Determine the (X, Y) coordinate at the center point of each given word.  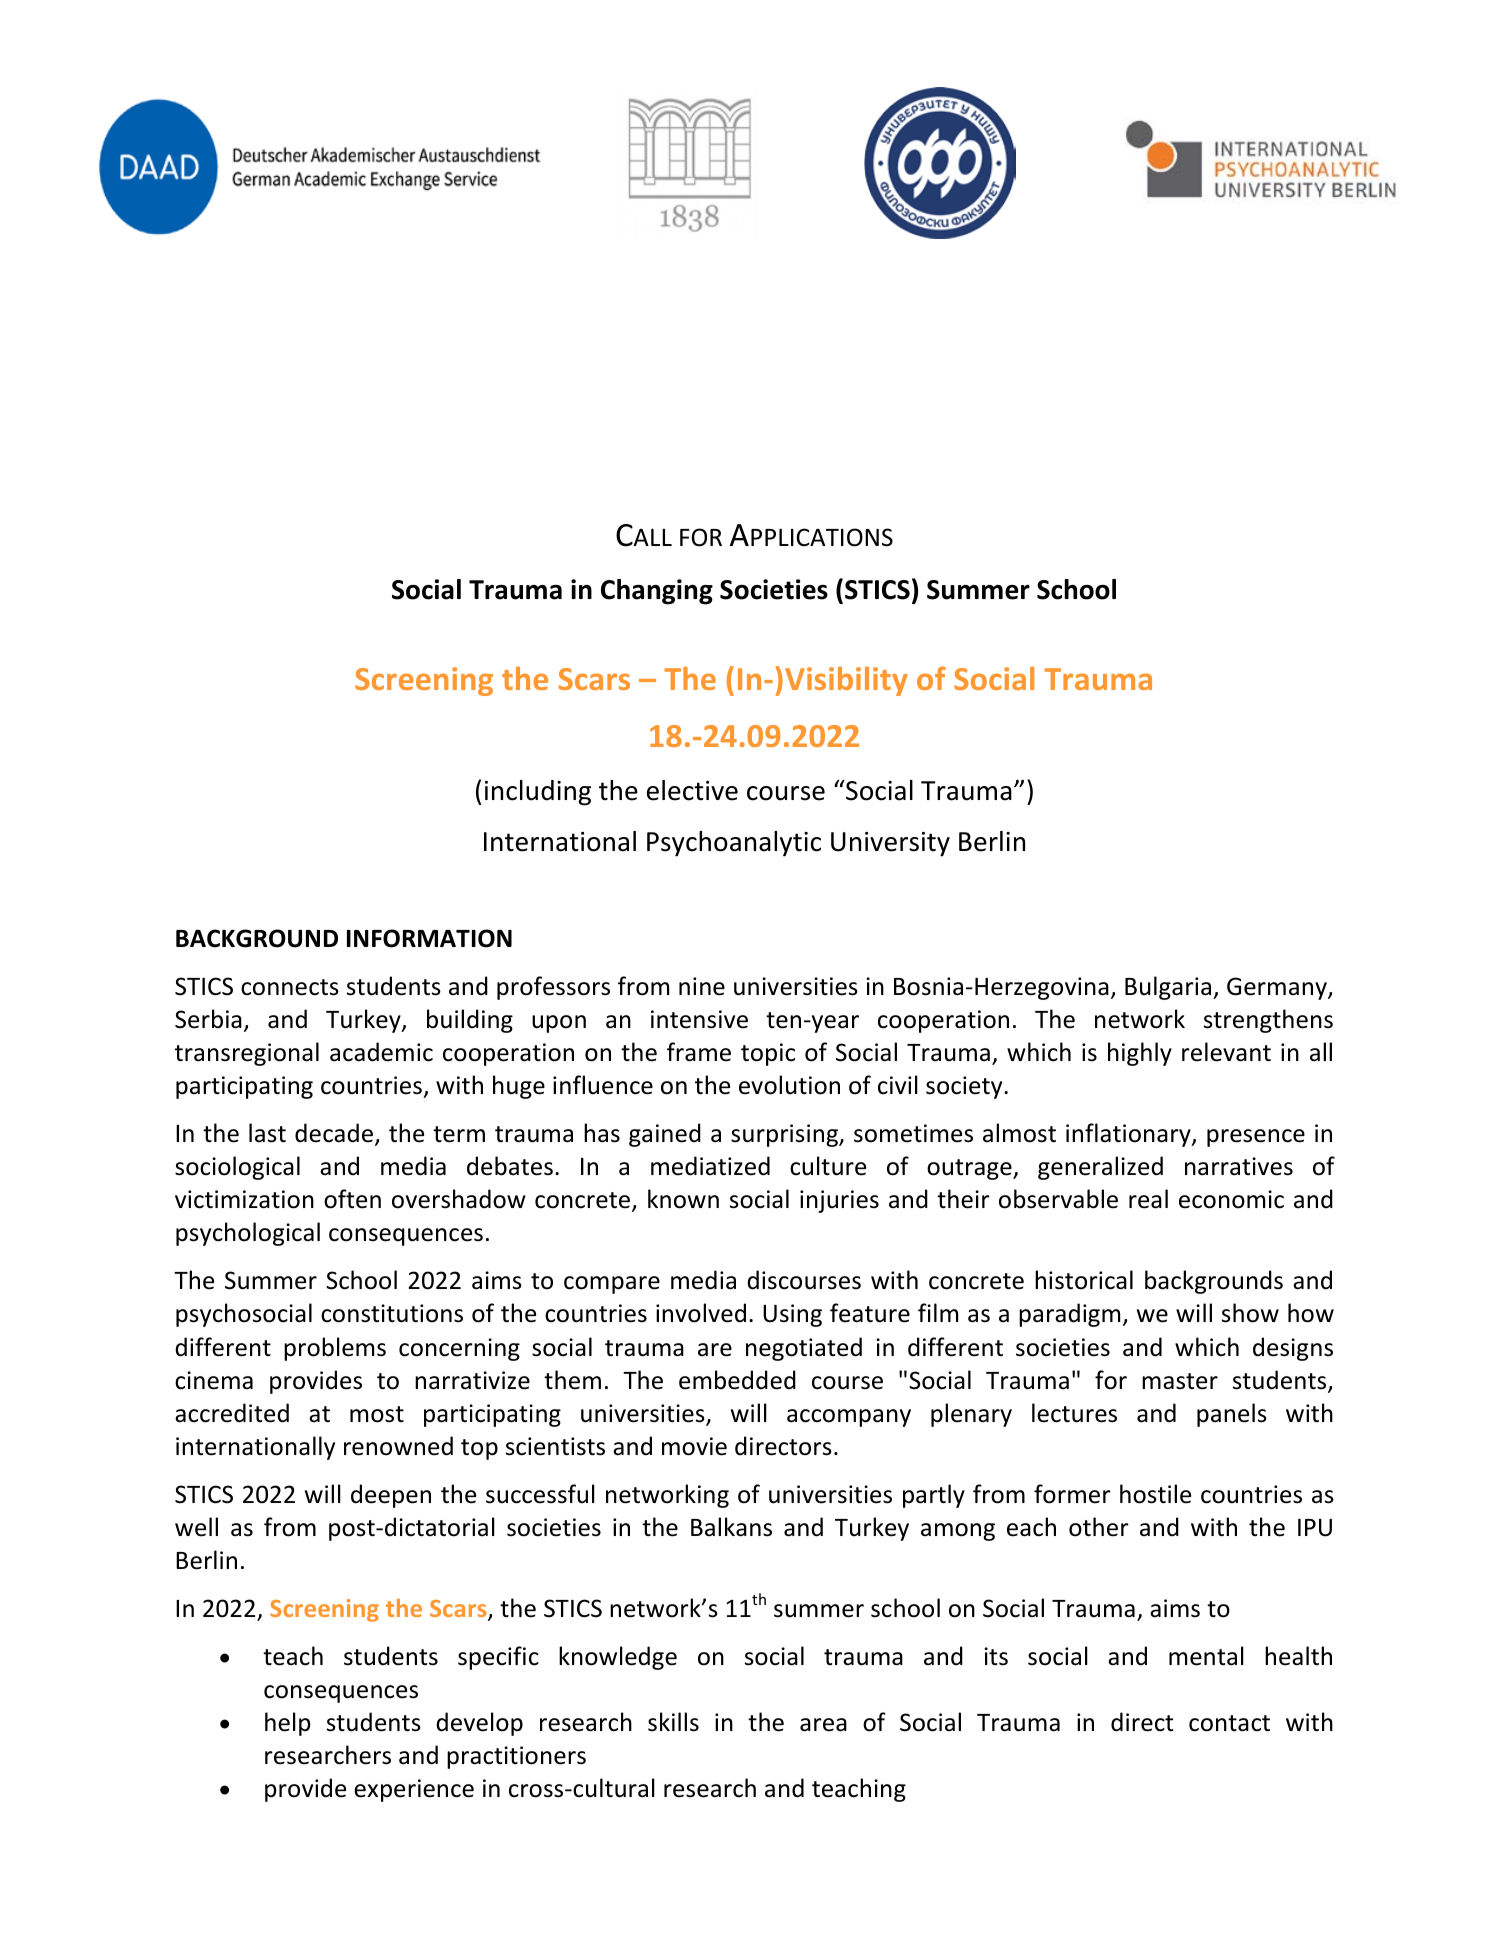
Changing (657, 592)
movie (694, 1446)
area (823, 1725)
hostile (1155, 1494)
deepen (391, 1496)
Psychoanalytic (734, 844)
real (1148, 1199)
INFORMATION (429, 938)
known (683, 1199)
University (890, 844)
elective (692, 790)
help (288, 1724)
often (352, 1199)
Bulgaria (1169, 988)
